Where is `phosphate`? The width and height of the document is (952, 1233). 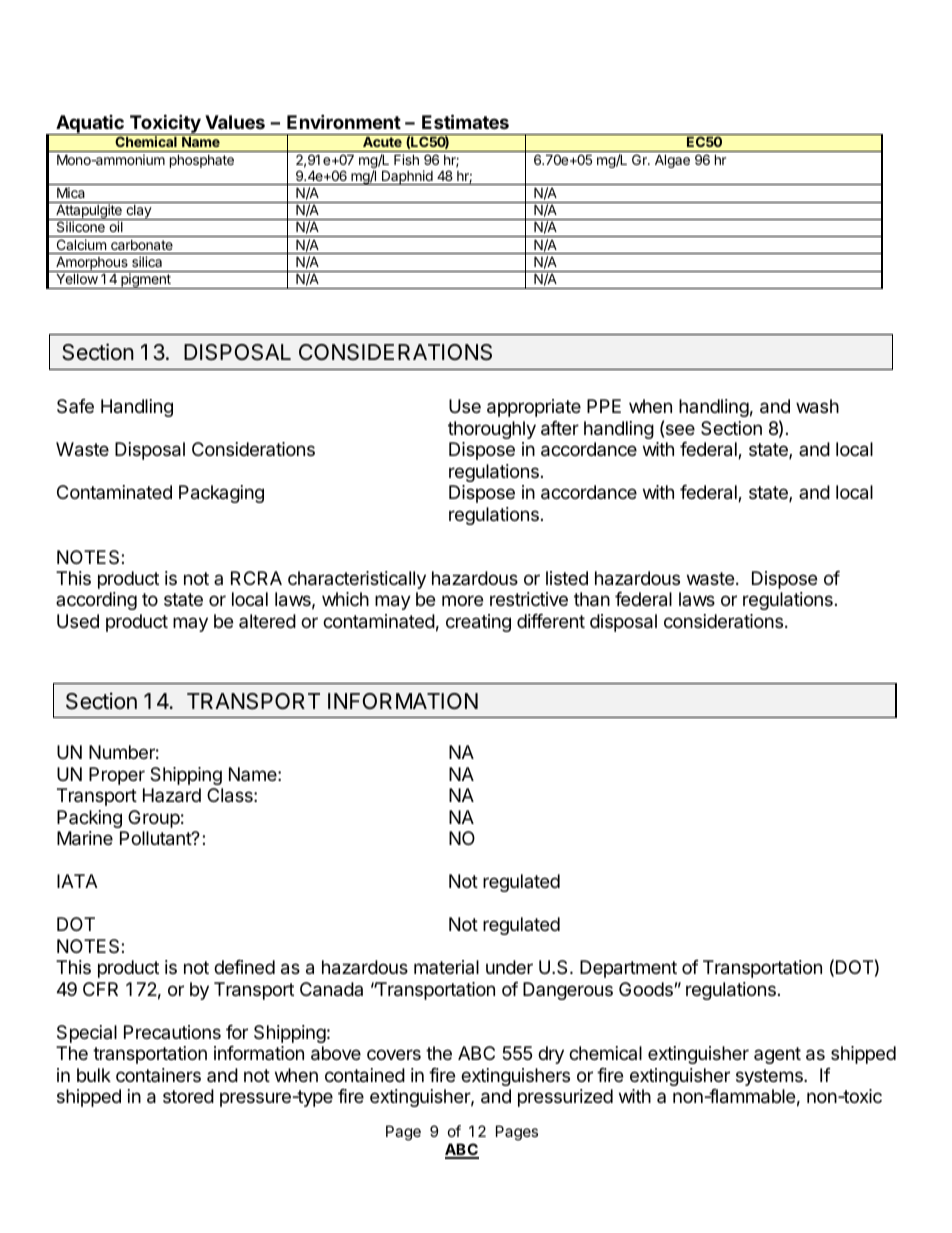
phosphate is located at coordinates (202, 161).
